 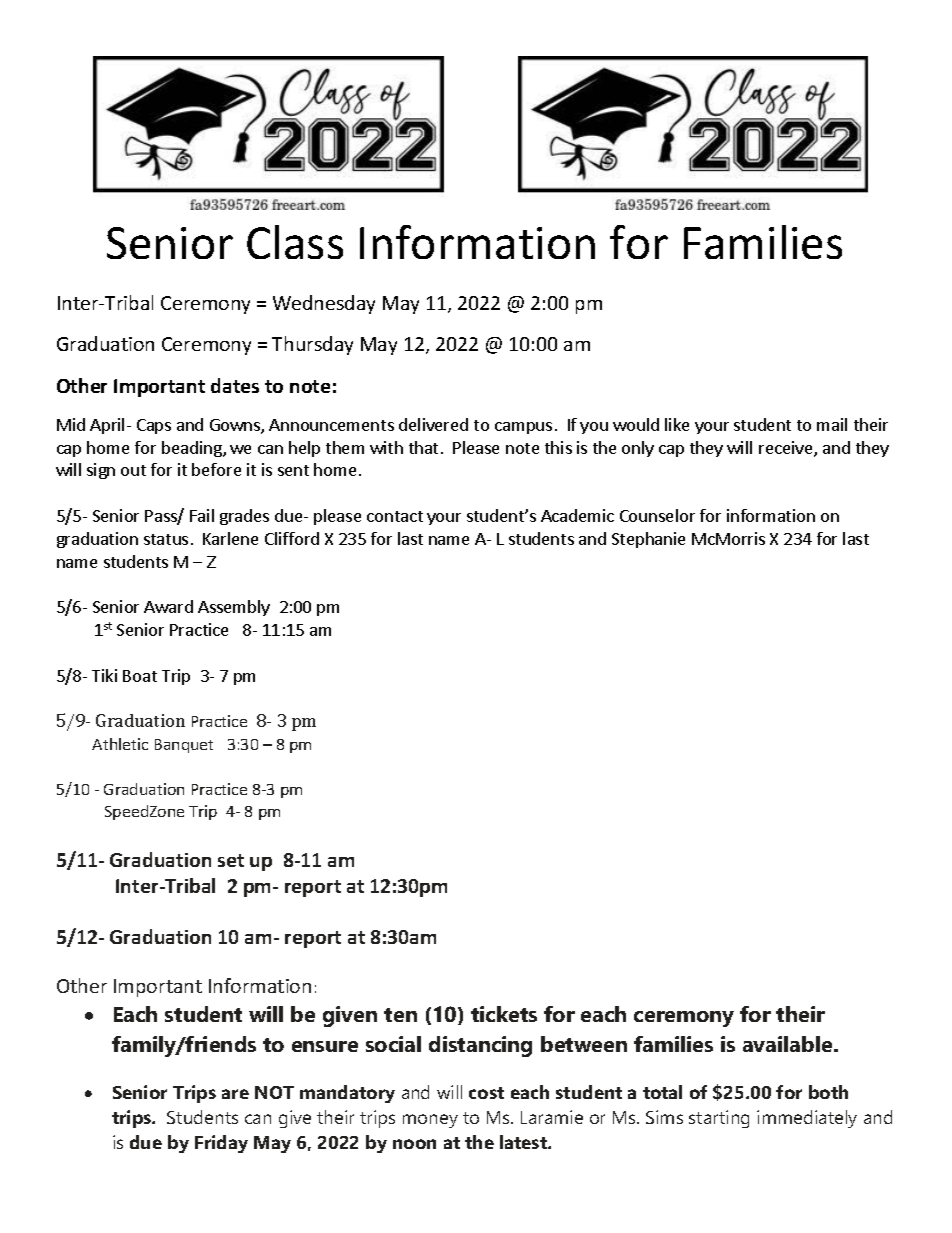 What do you see at coordinates (231, 860) in the screenshot?
I see `set` at bounding box center [231, 860].
